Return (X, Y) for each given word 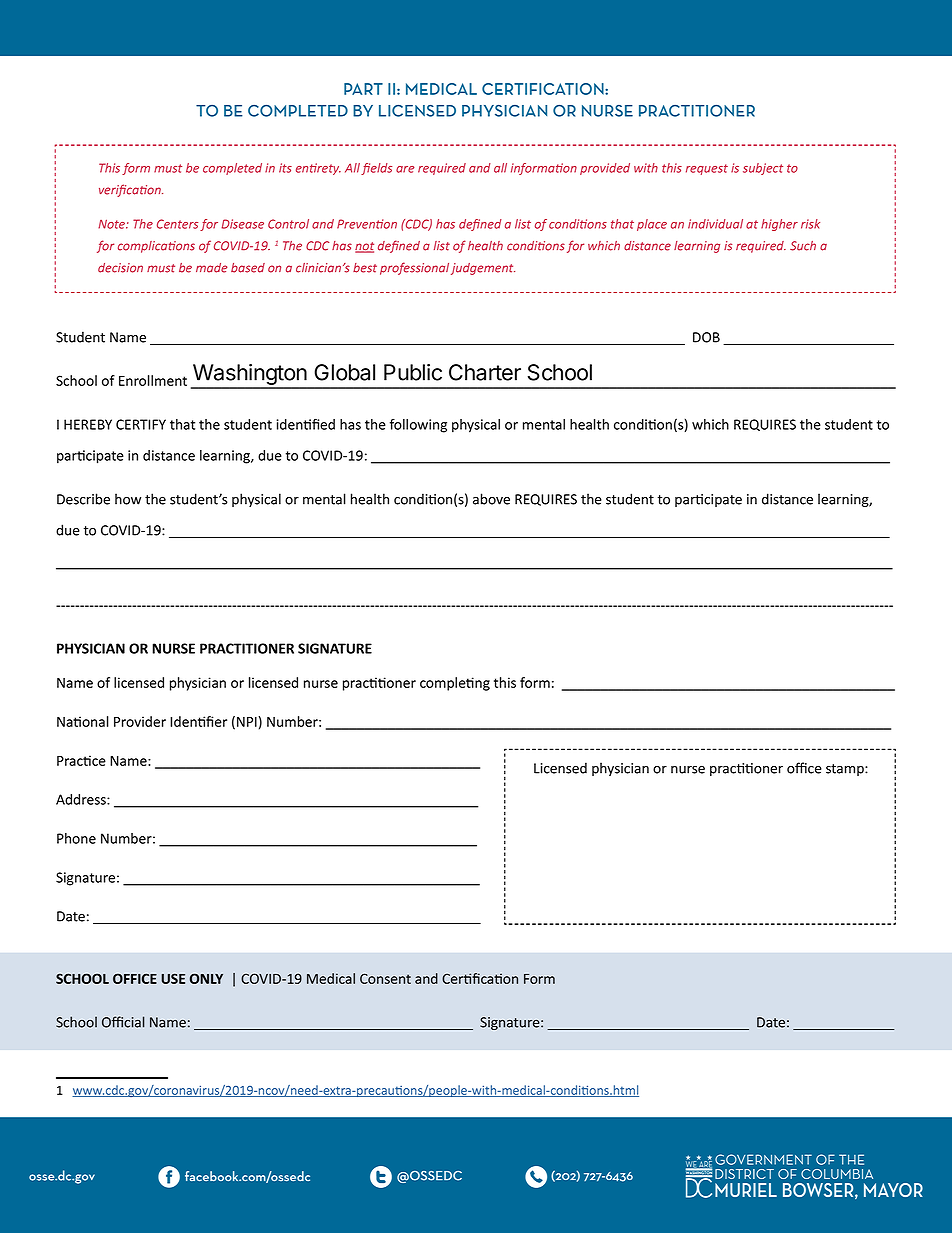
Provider (140, 721)
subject (763, 169)
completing (455, 684)
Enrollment (153, 380)
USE (173, 978)
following (418, 426)
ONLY (206, 978)
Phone (76, 838)
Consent (385, 978)
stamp (846, 770)
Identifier (198, 721)
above (491, 499)
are (405, 169)
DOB (706, 337)
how (128, 499)
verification (131, 190)
